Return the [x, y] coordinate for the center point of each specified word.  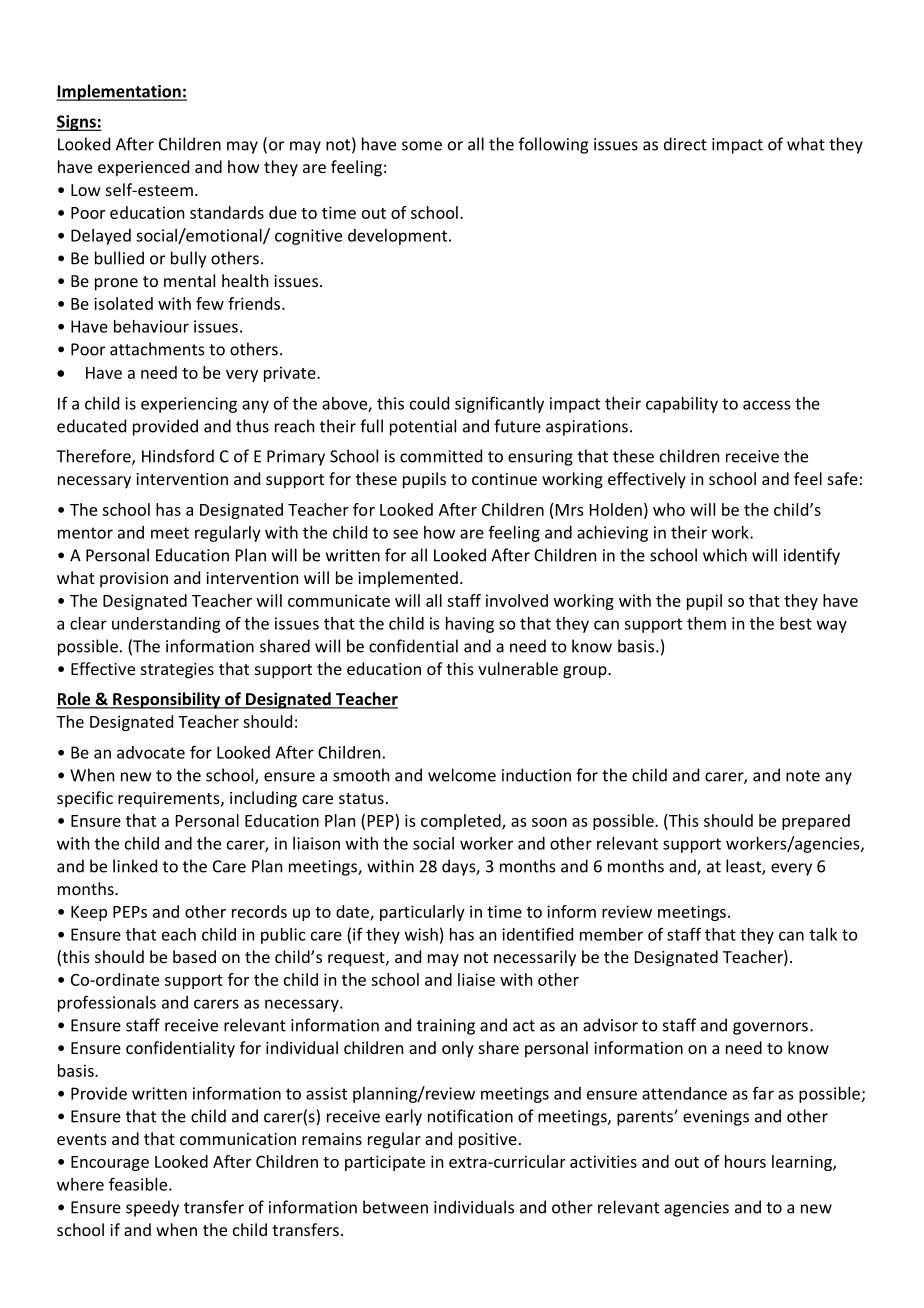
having [470, 625]
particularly [422, 913]
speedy [152, 1208]
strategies [177, 671]
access [766, 405]
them [706, 623]
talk [823, 934]
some [422, 146]
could [429, 403]
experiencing [189, 405]
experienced [143, 168]
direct [685, 144]
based [194, 956]
